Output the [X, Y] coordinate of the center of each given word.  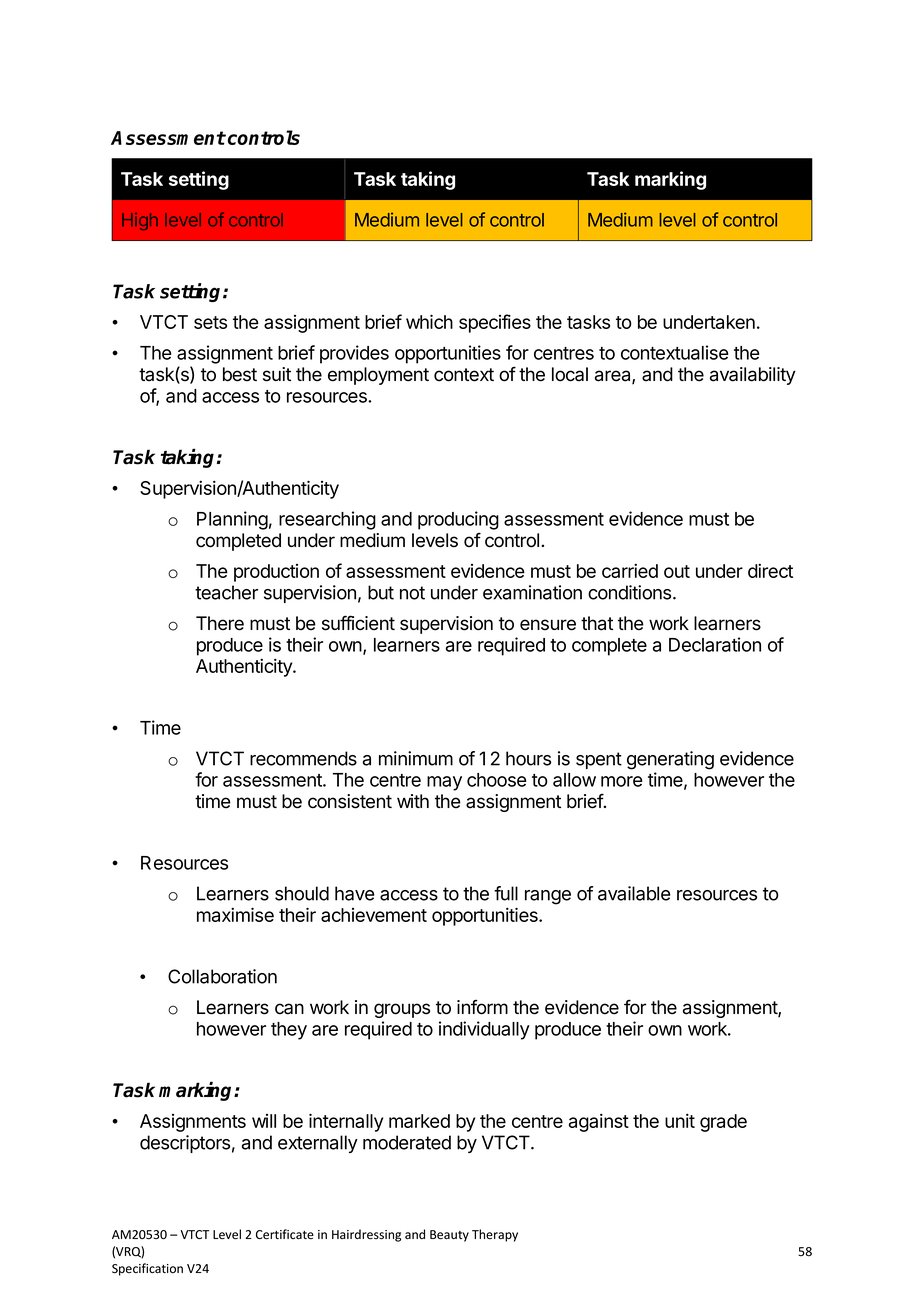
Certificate [285, 1234]
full [506, 893]
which [429, 321]
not [412, 593]
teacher [226, 592]
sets [210, 322]
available [634, 893]
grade [723, 1123]
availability [753, 376]
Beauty [449, 1236]
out [677, 571]
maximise [235, 914]
